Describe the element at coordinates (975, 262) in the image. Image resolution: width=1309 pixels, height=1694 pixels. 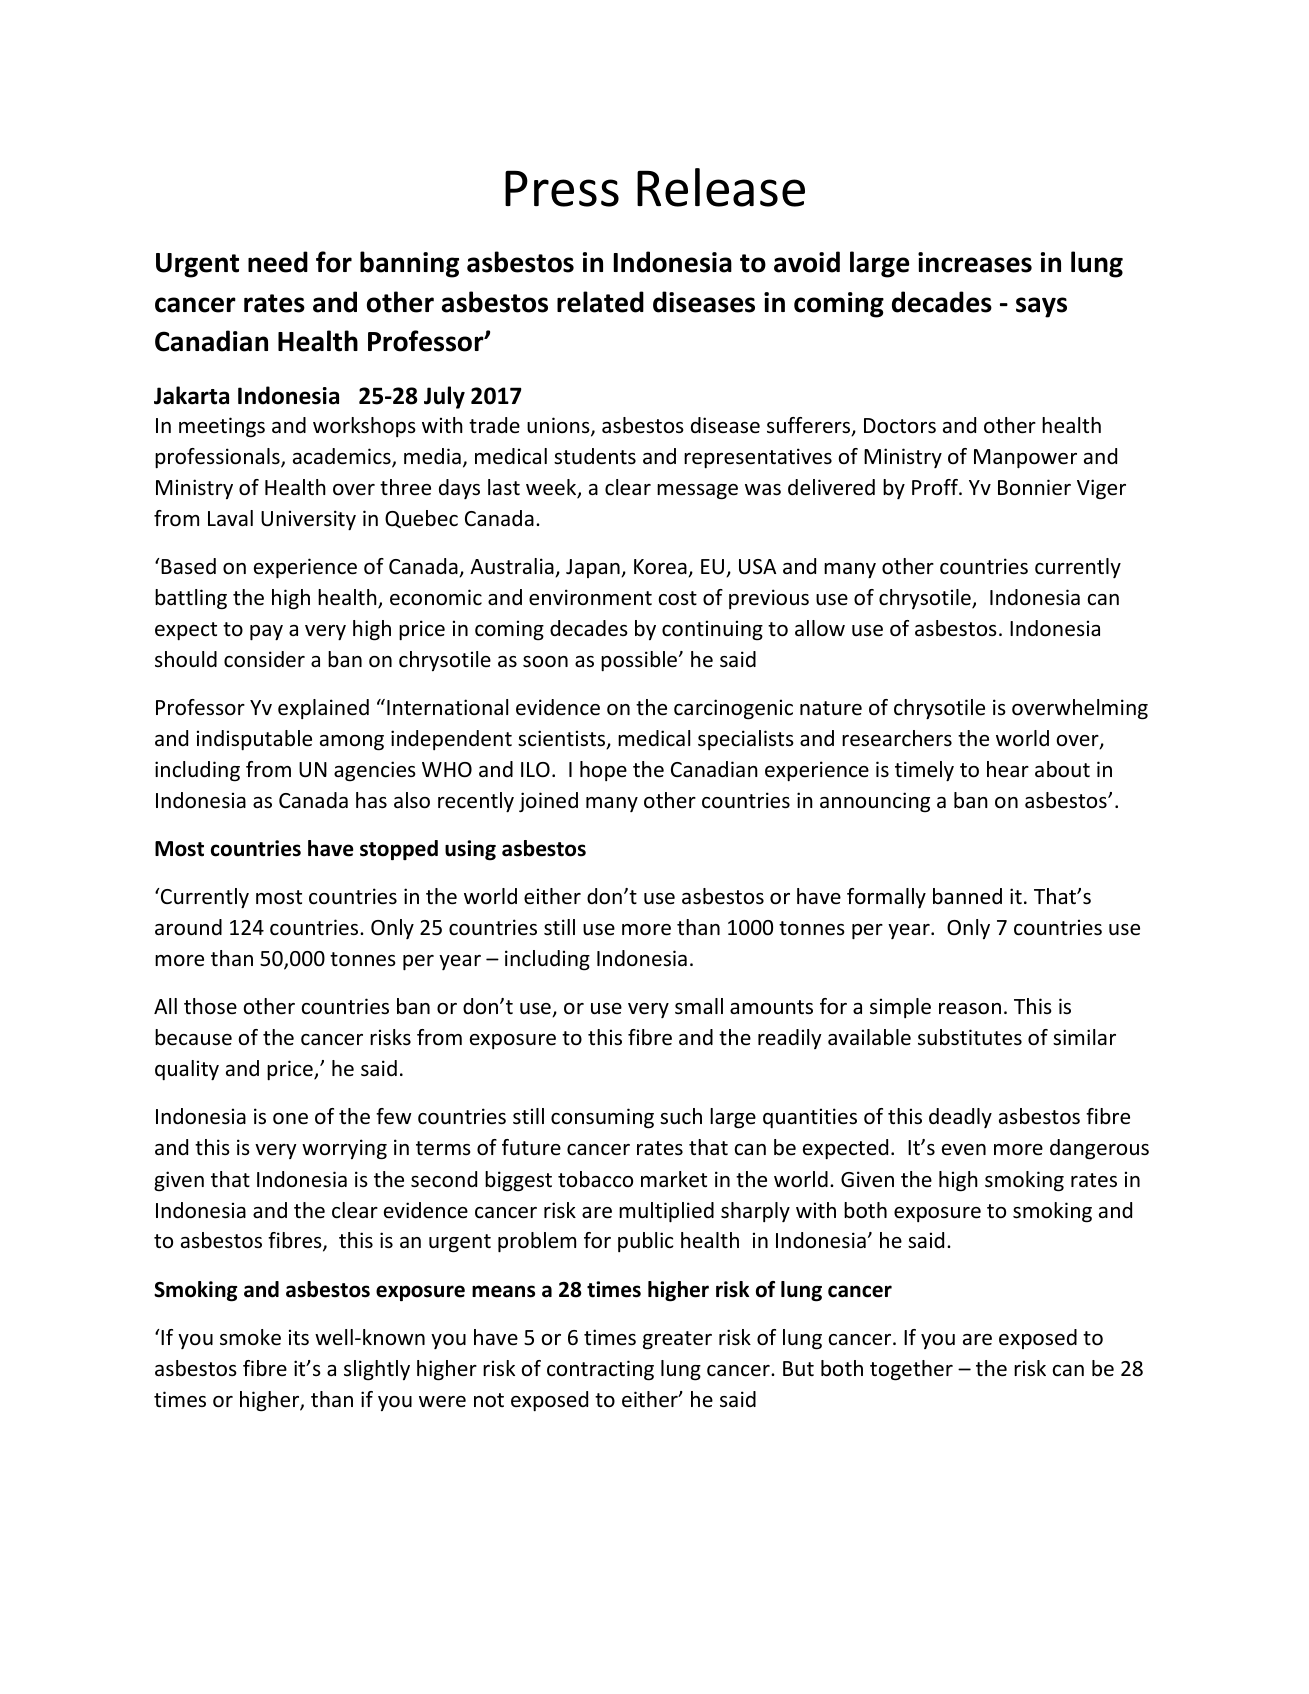
I see `increases` at that location.
